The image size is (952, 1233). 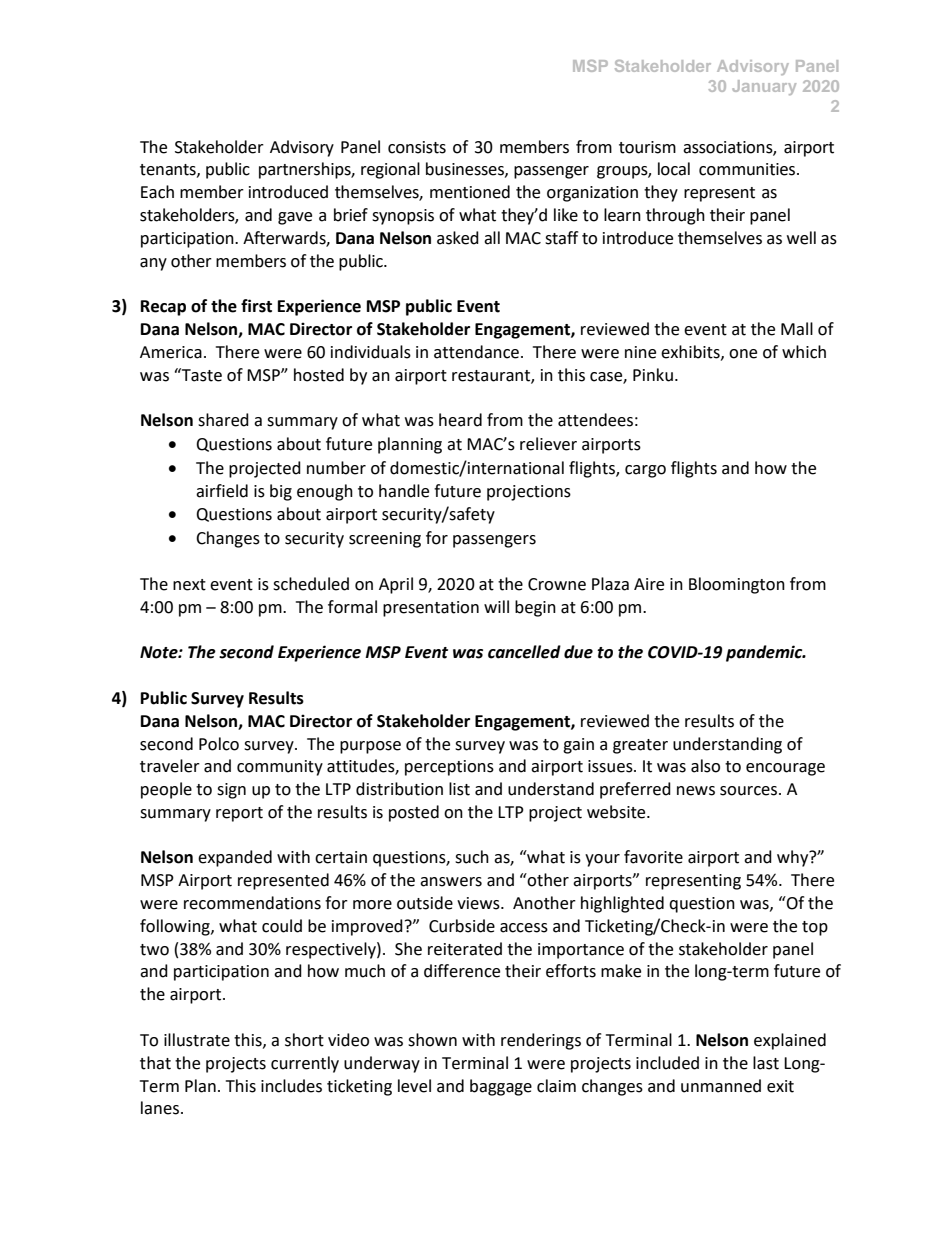 What do you see at coordinates (797, 329) in the page?
I see `Mall` at bounding box center [797, 329].
